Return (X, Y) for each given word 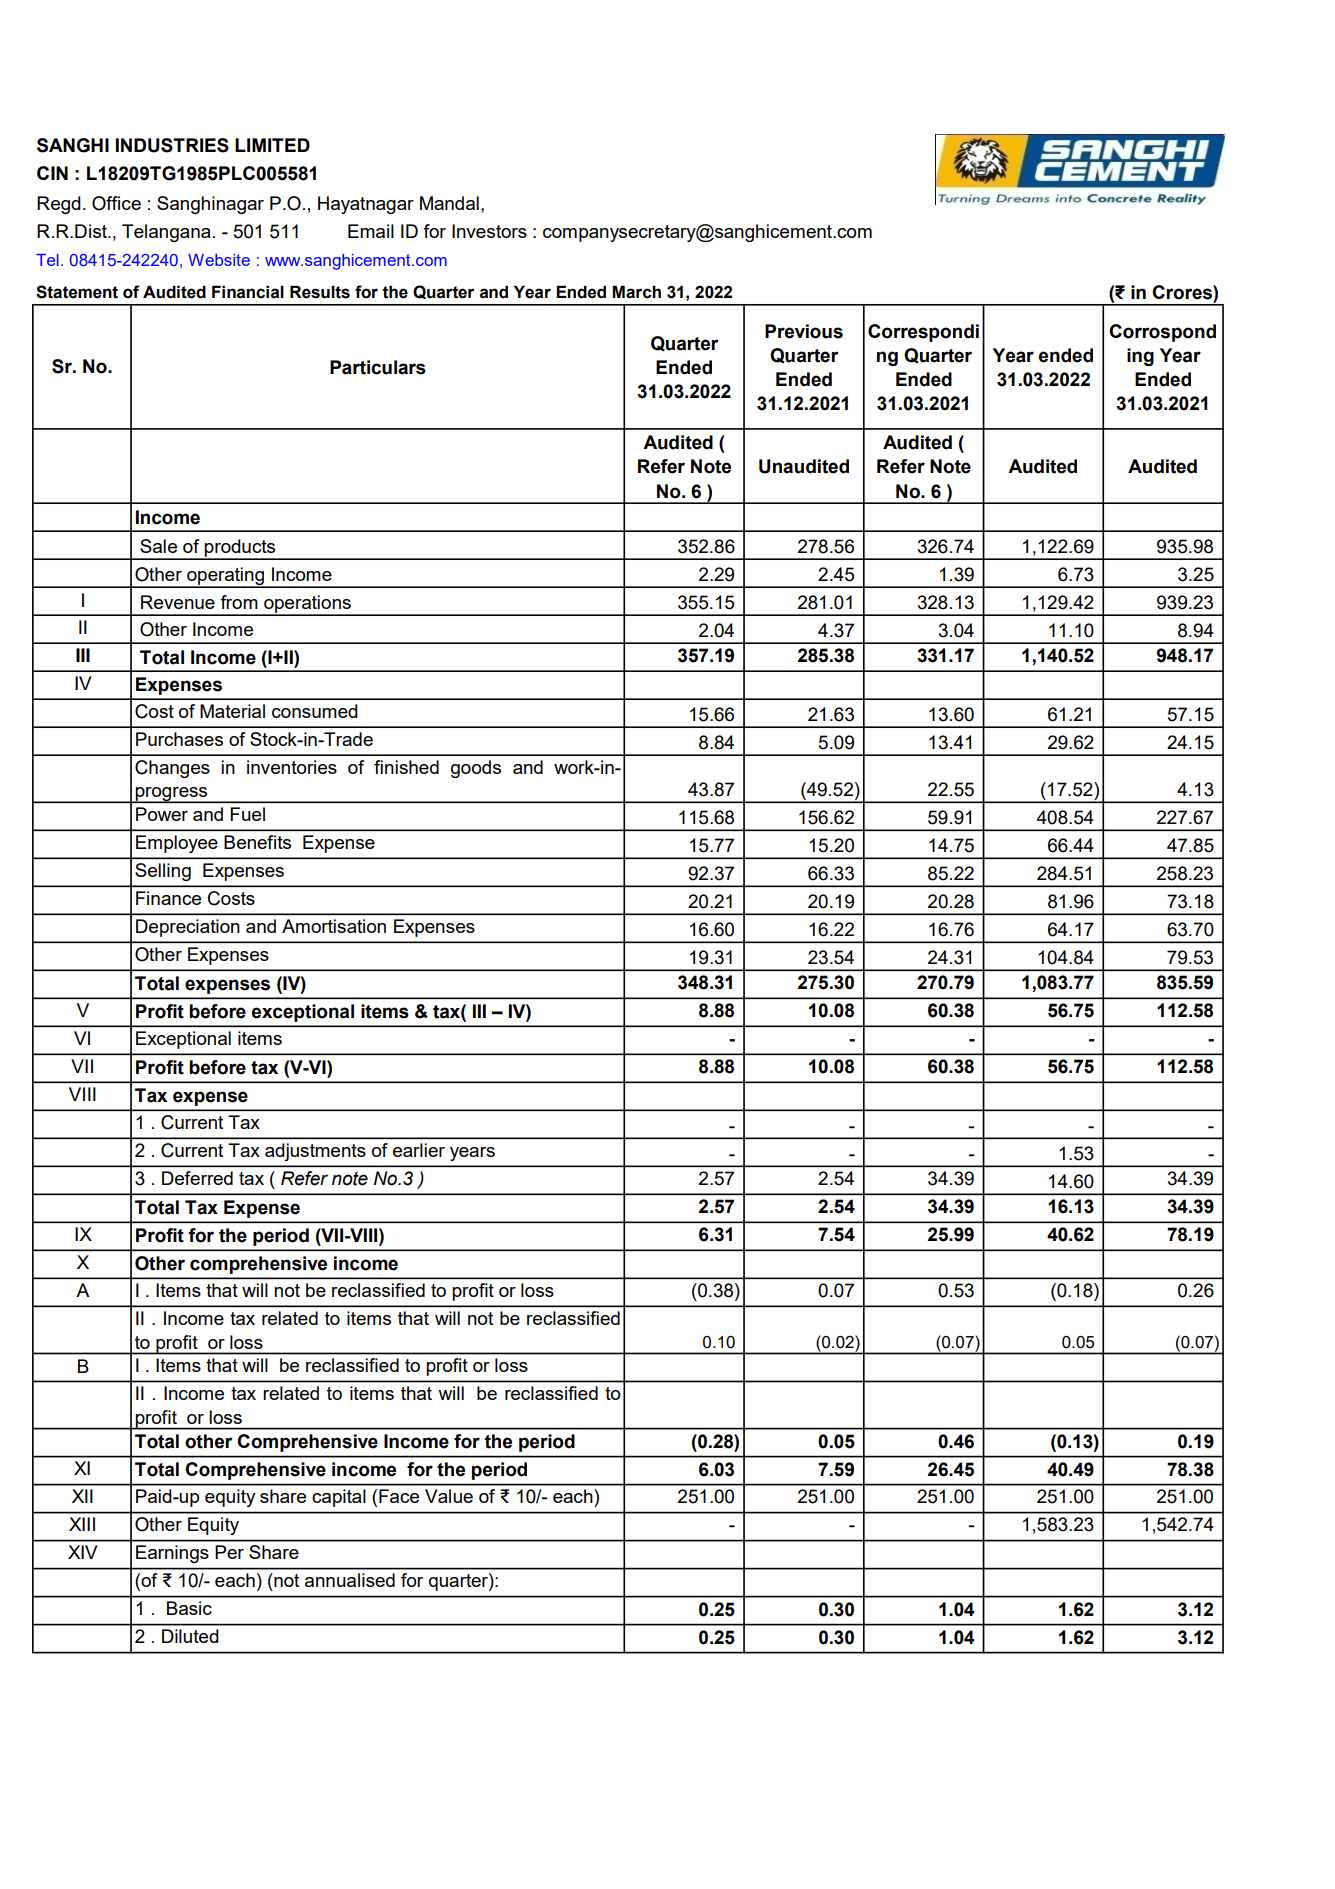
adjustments (315, 1152)
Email (371, 231)
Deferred (197, 1178)
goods (476, 769)
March (636, 292)
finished (406, 767)
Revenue (178, 602)
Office (116, 203)
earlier (419, 1150)
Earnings (172, 1554)
